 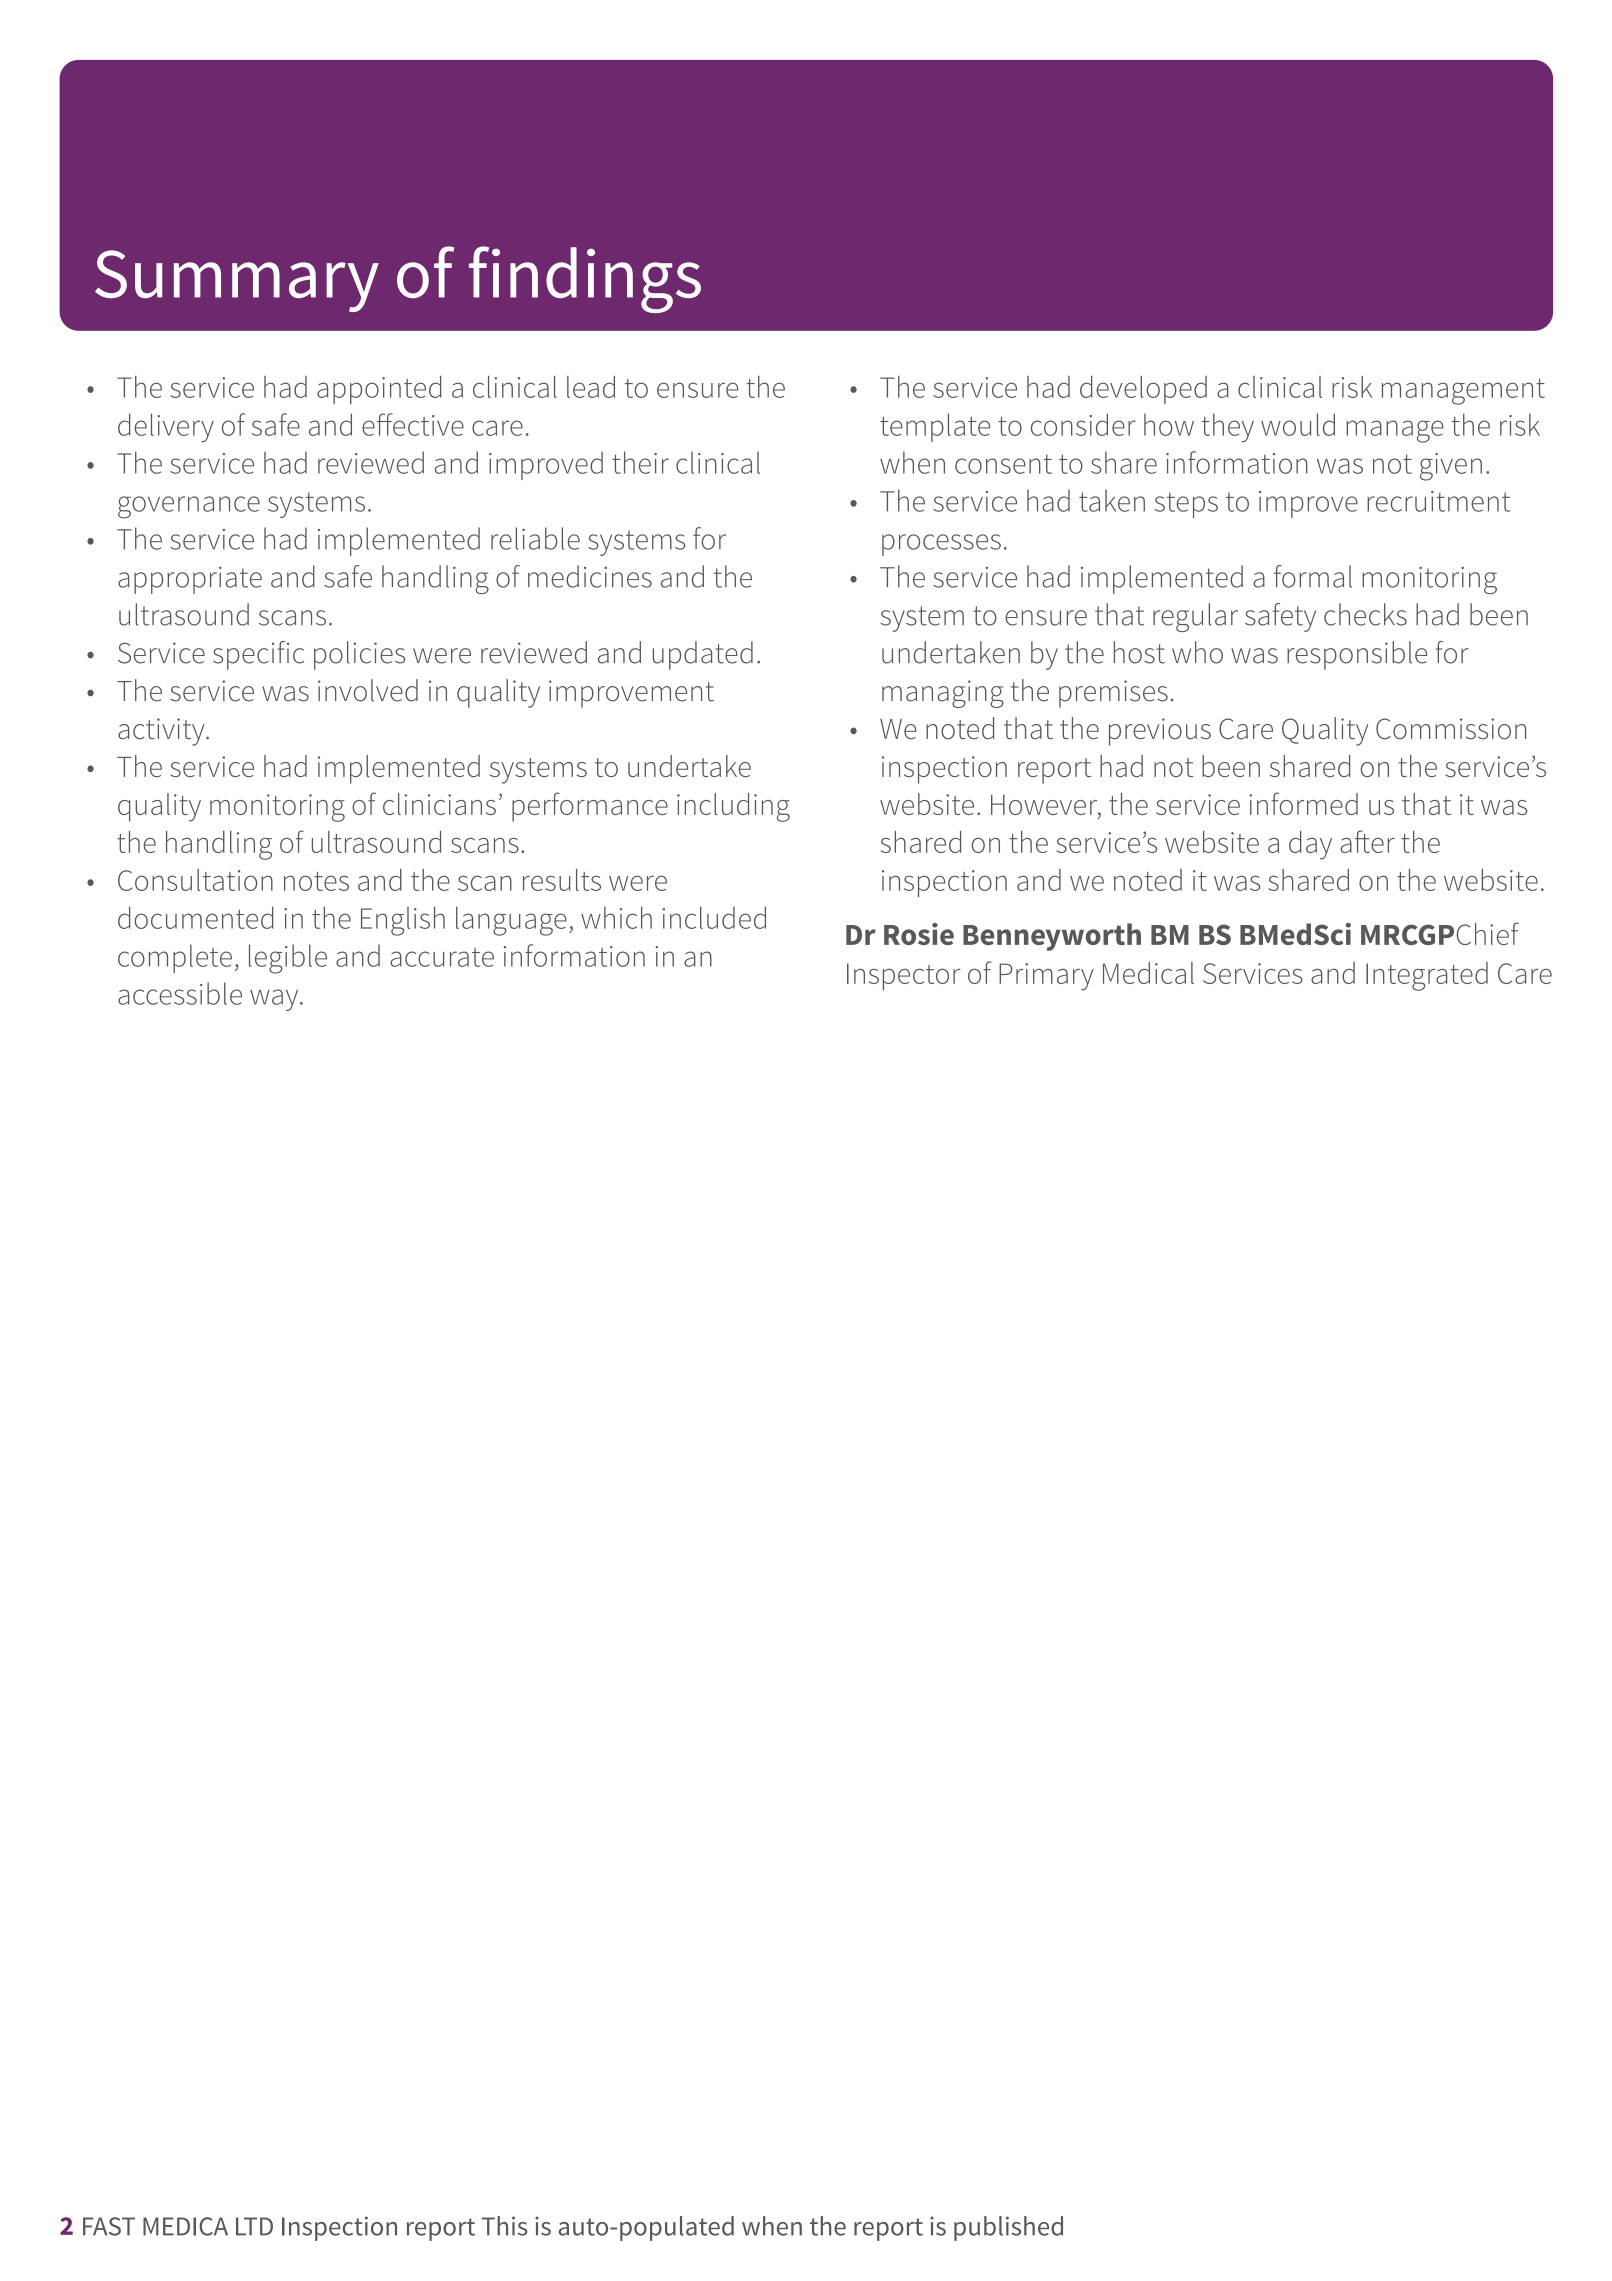 What do you see at coordinates (1427, 976) in the screenshot?
I see `Integrated` at bounding box center [1427, 976].
